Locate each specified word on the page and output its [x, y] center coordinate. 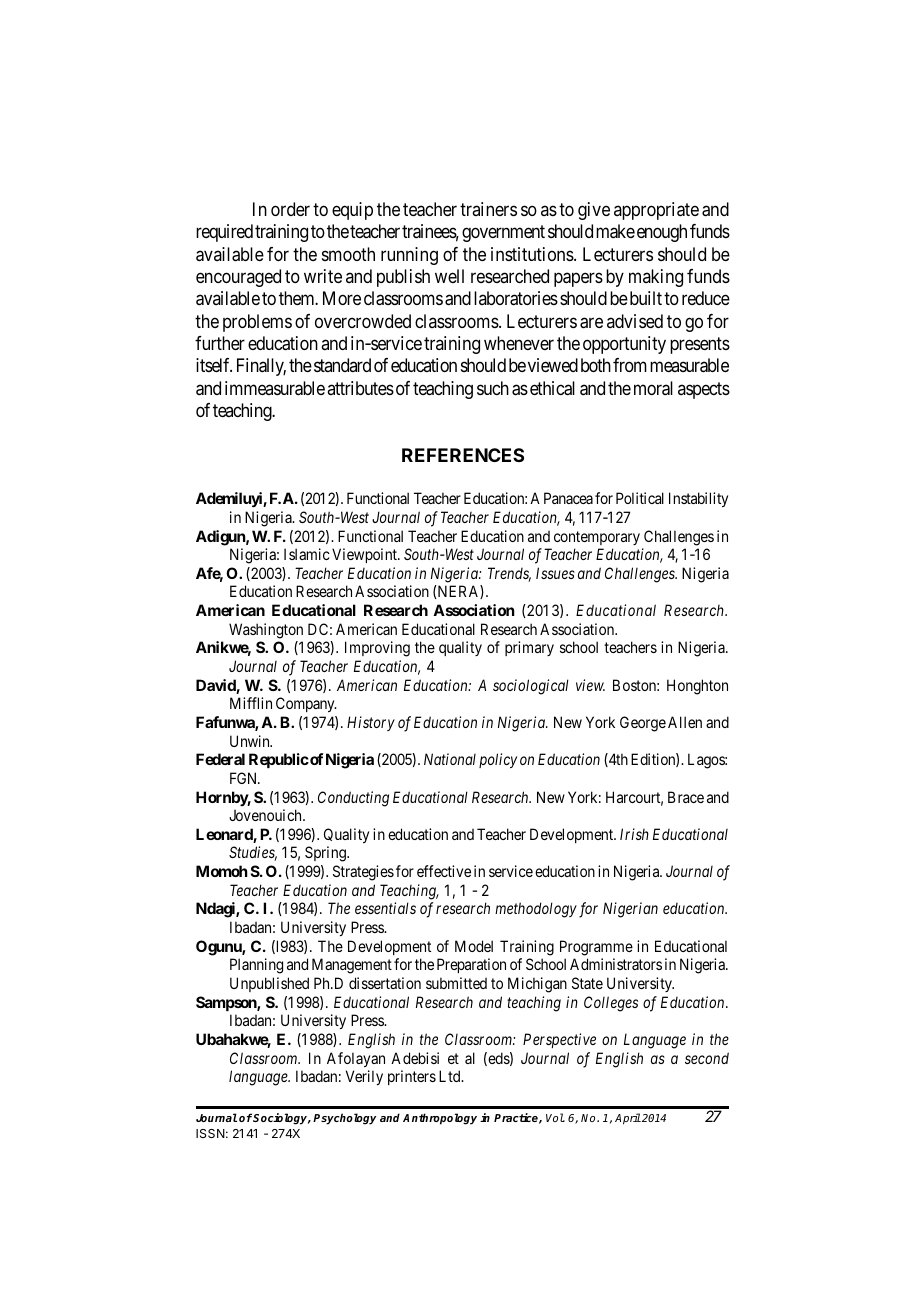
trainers [488, 209]
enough [662, 233]
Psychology [344, 1119]
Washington [266, 631]
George [643, 724]
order [290, 209]
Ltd [451, 1076]
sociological [531, 687]
